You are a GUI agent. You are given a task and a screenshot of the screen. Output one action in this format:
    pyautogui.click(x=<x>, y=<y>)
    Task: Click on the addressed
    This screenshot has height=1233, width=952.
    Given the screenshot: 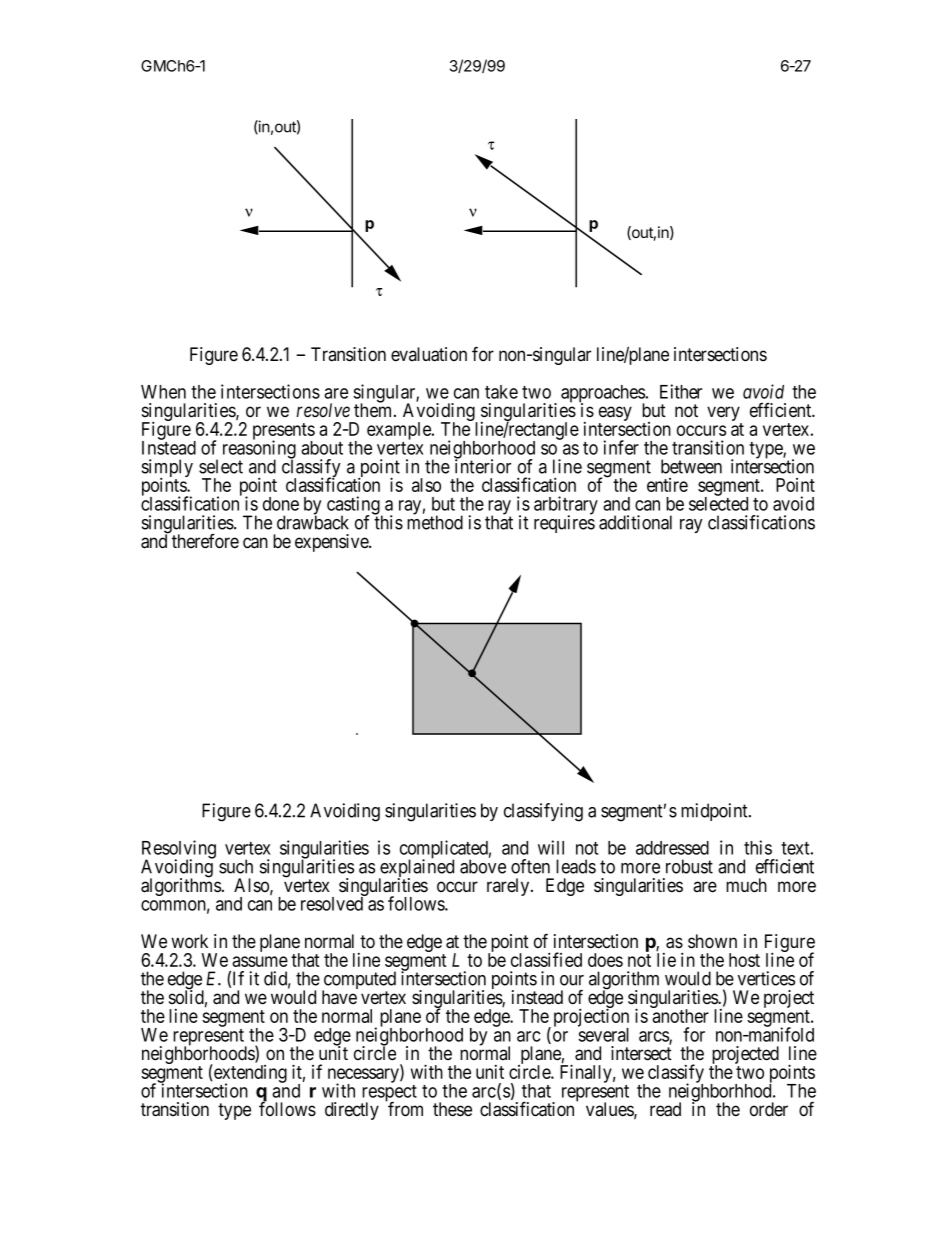 What is the action you would take?
    pyautogui.click(x=672, y=848)
